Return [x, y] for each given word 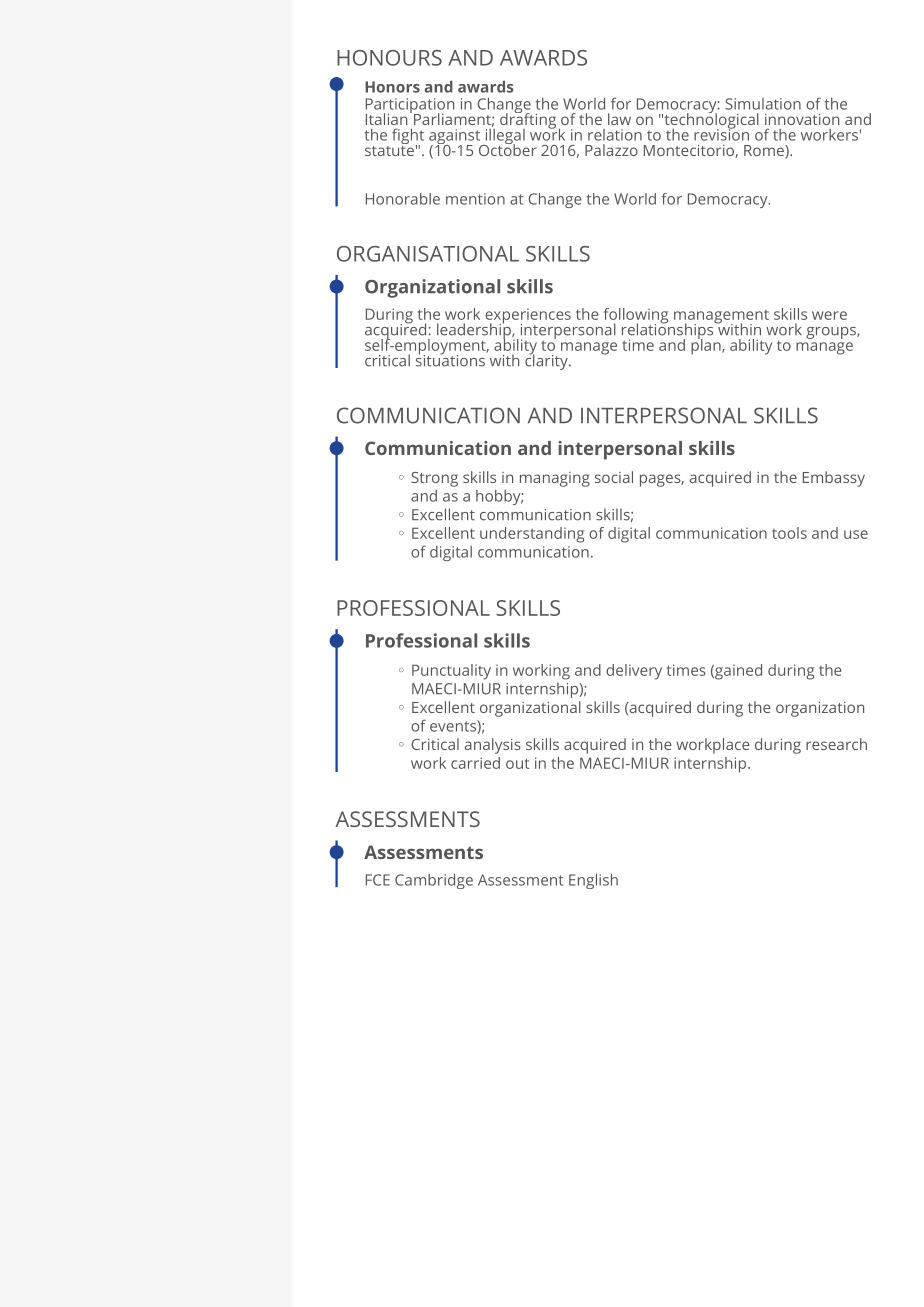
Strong [434, 479]
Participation [410, 107]
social [614, 477]
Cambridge [434, 881]
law [619, 119]
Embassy [834, 479]
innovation [802, 119]
